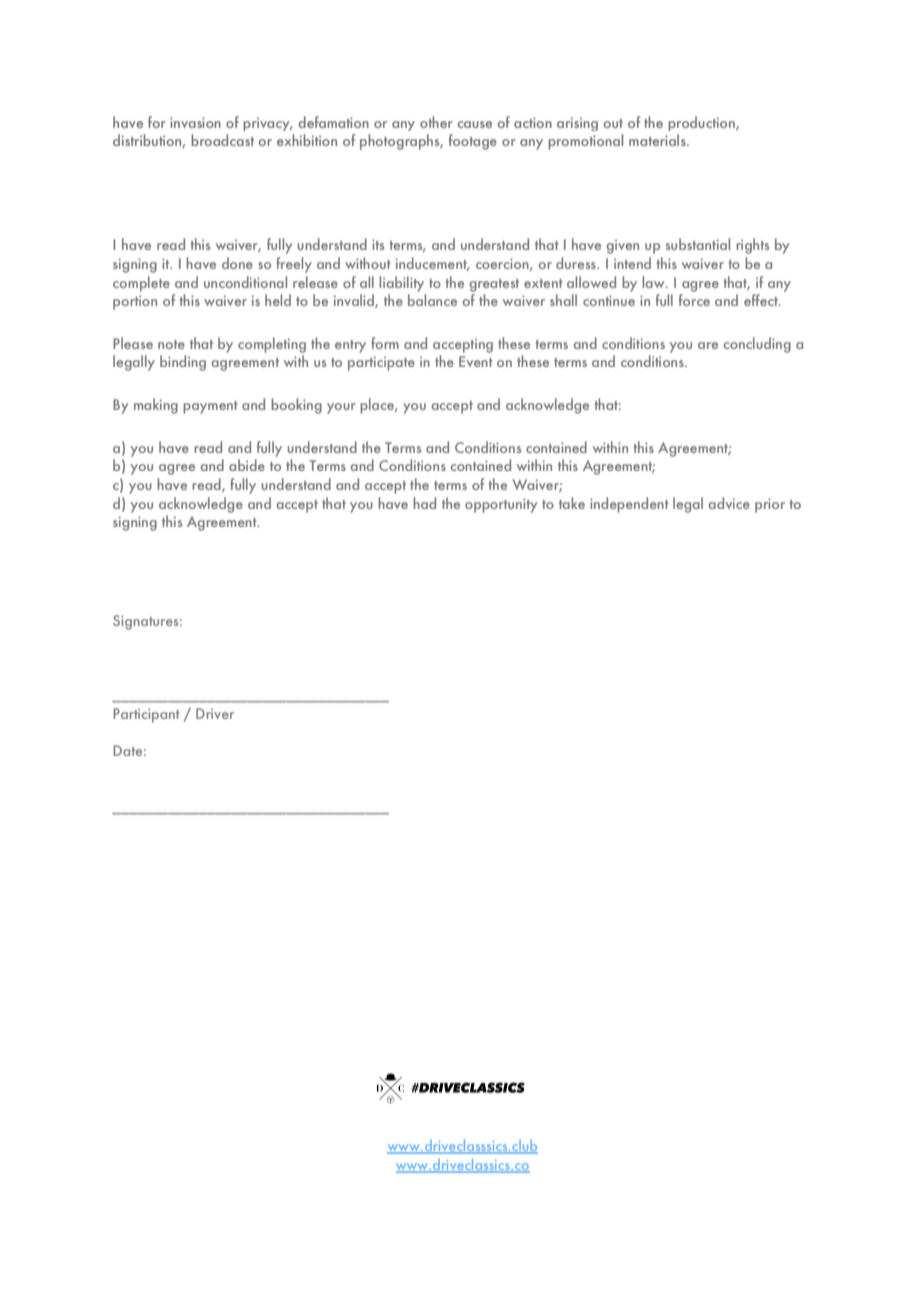 This page has height=1308, width=924. What do you see at coordinates (378, 406) in the page?
I see `place` at bounding box center [378, 406].
